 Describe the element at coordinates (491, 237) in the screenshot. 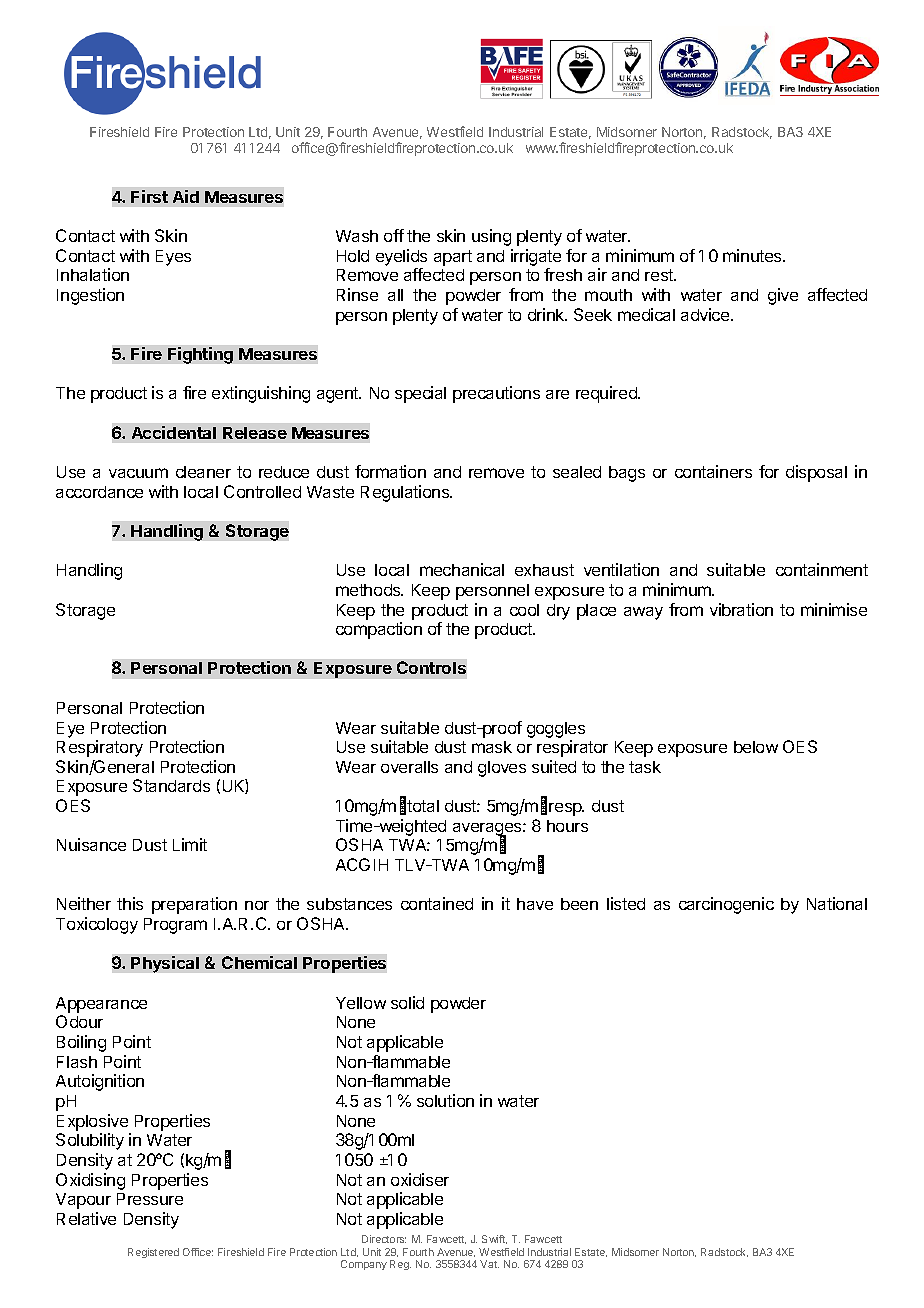

I see `using` at that location.
